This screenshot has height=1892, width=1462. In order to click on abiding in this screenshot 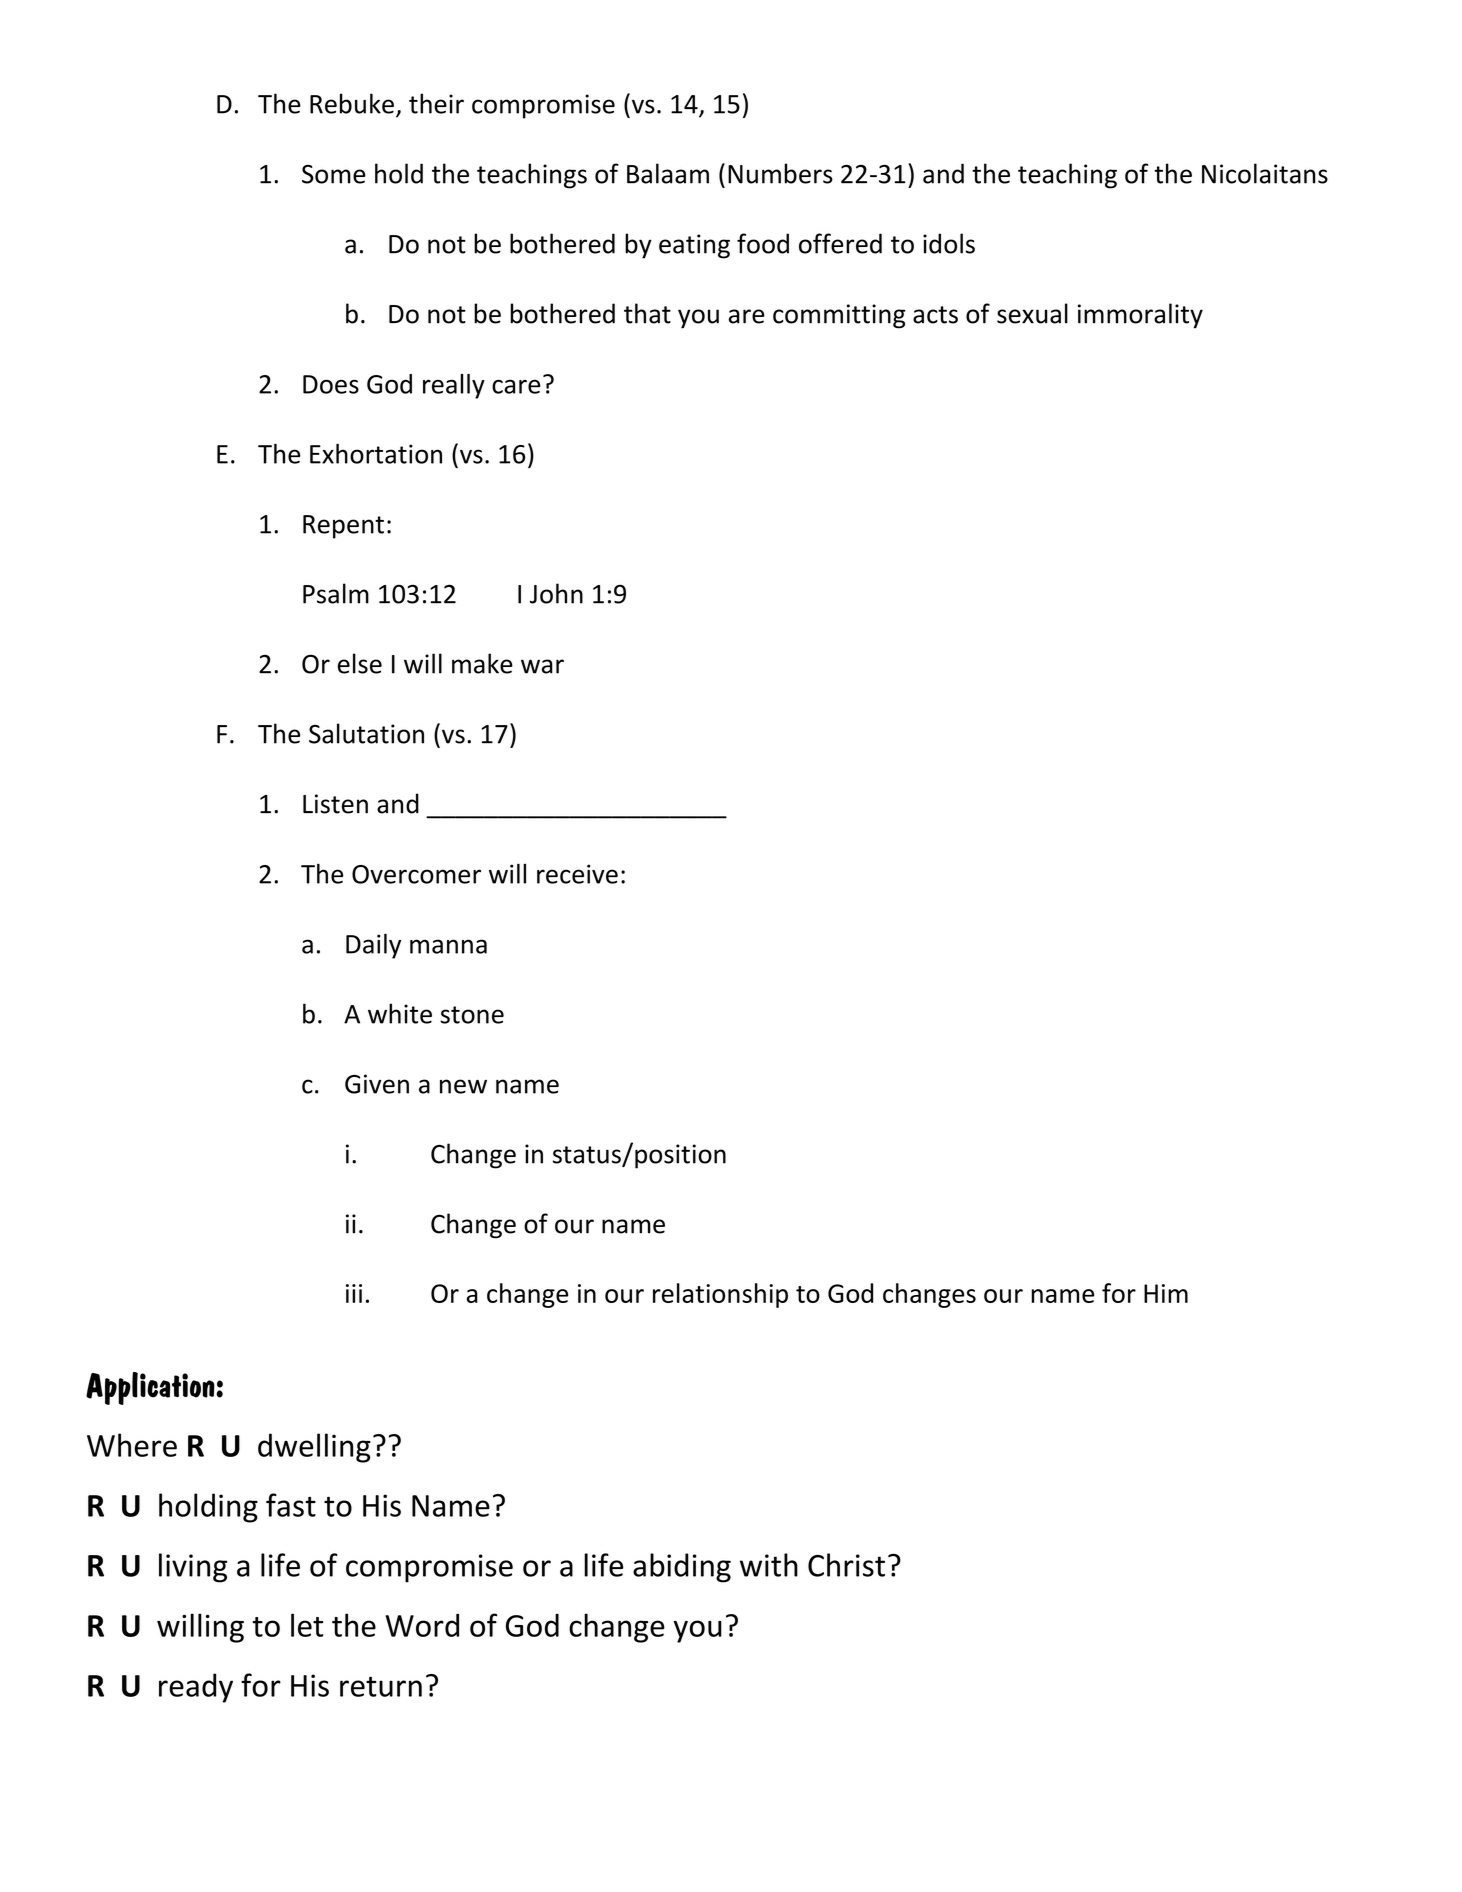, I will do `click(682, 1568)`.
